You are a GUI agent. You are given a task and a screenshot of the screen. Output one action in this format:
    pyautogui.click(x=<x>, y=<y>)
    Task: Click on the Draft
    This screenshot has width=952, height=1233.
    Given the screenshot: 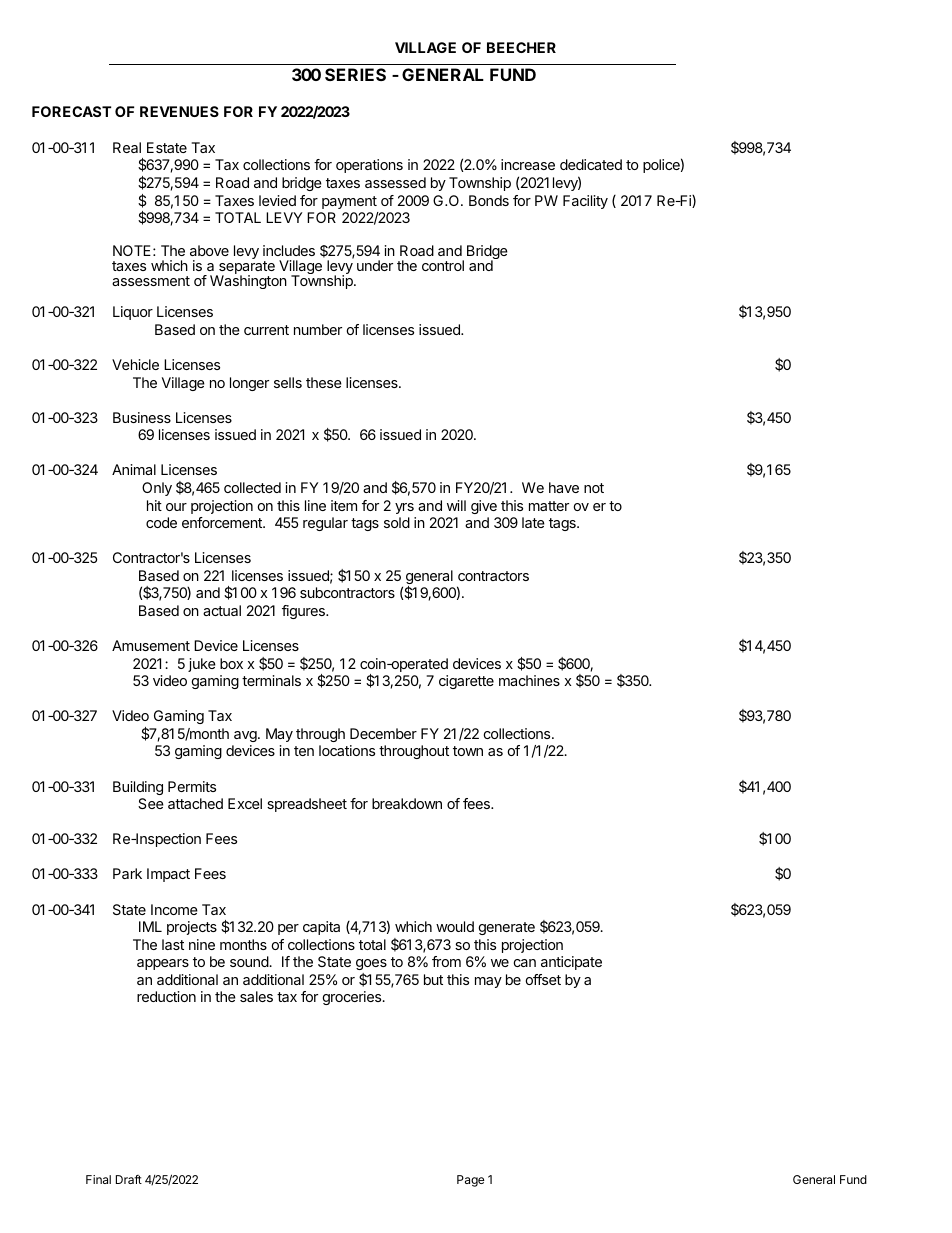 What is the action you would take?
    pyautogui.click(x=129, y=1179)
